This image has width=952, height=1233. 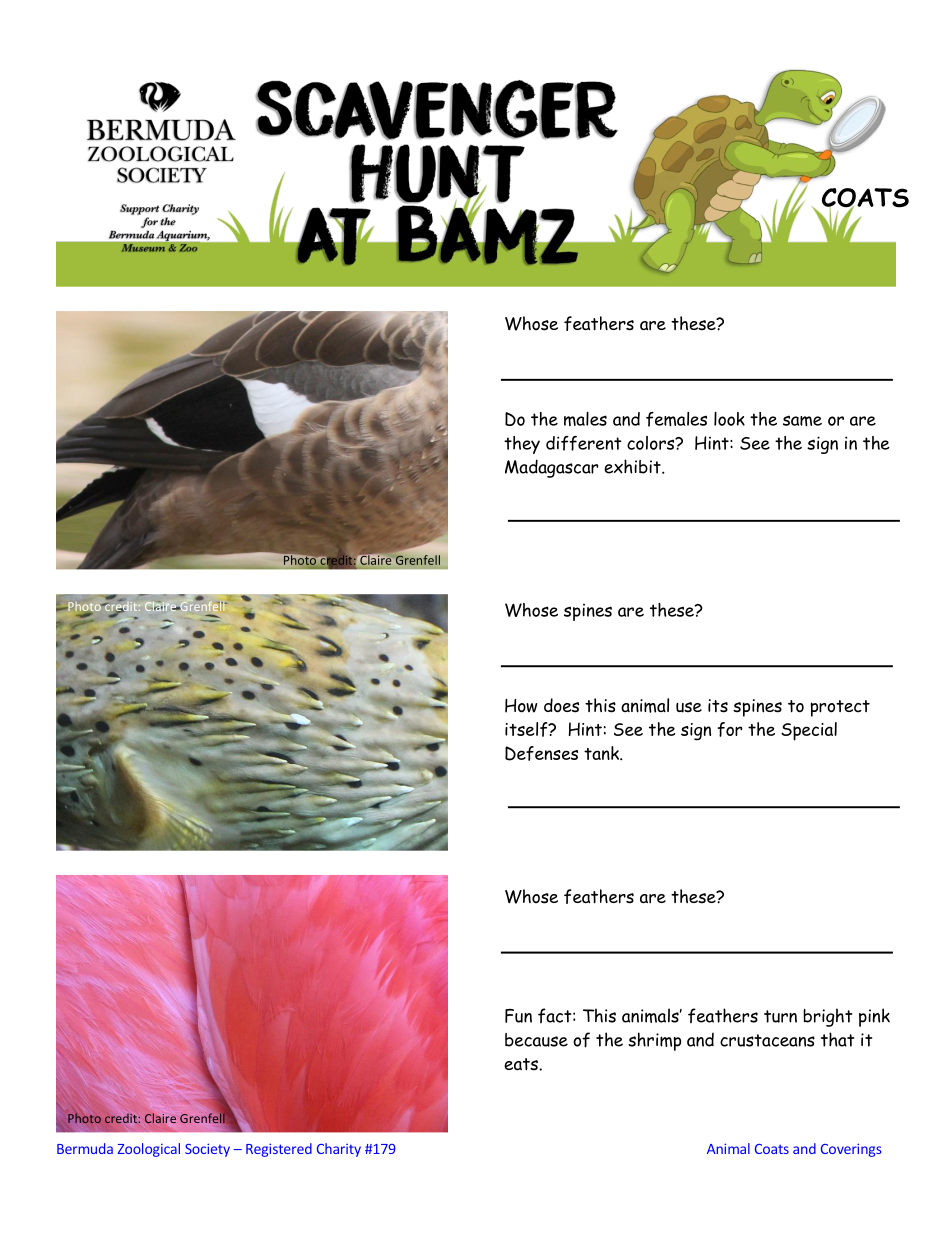 What do you see at coordinates (521, 705) in the image?
I see `How` at bounding box center [521, 705].
